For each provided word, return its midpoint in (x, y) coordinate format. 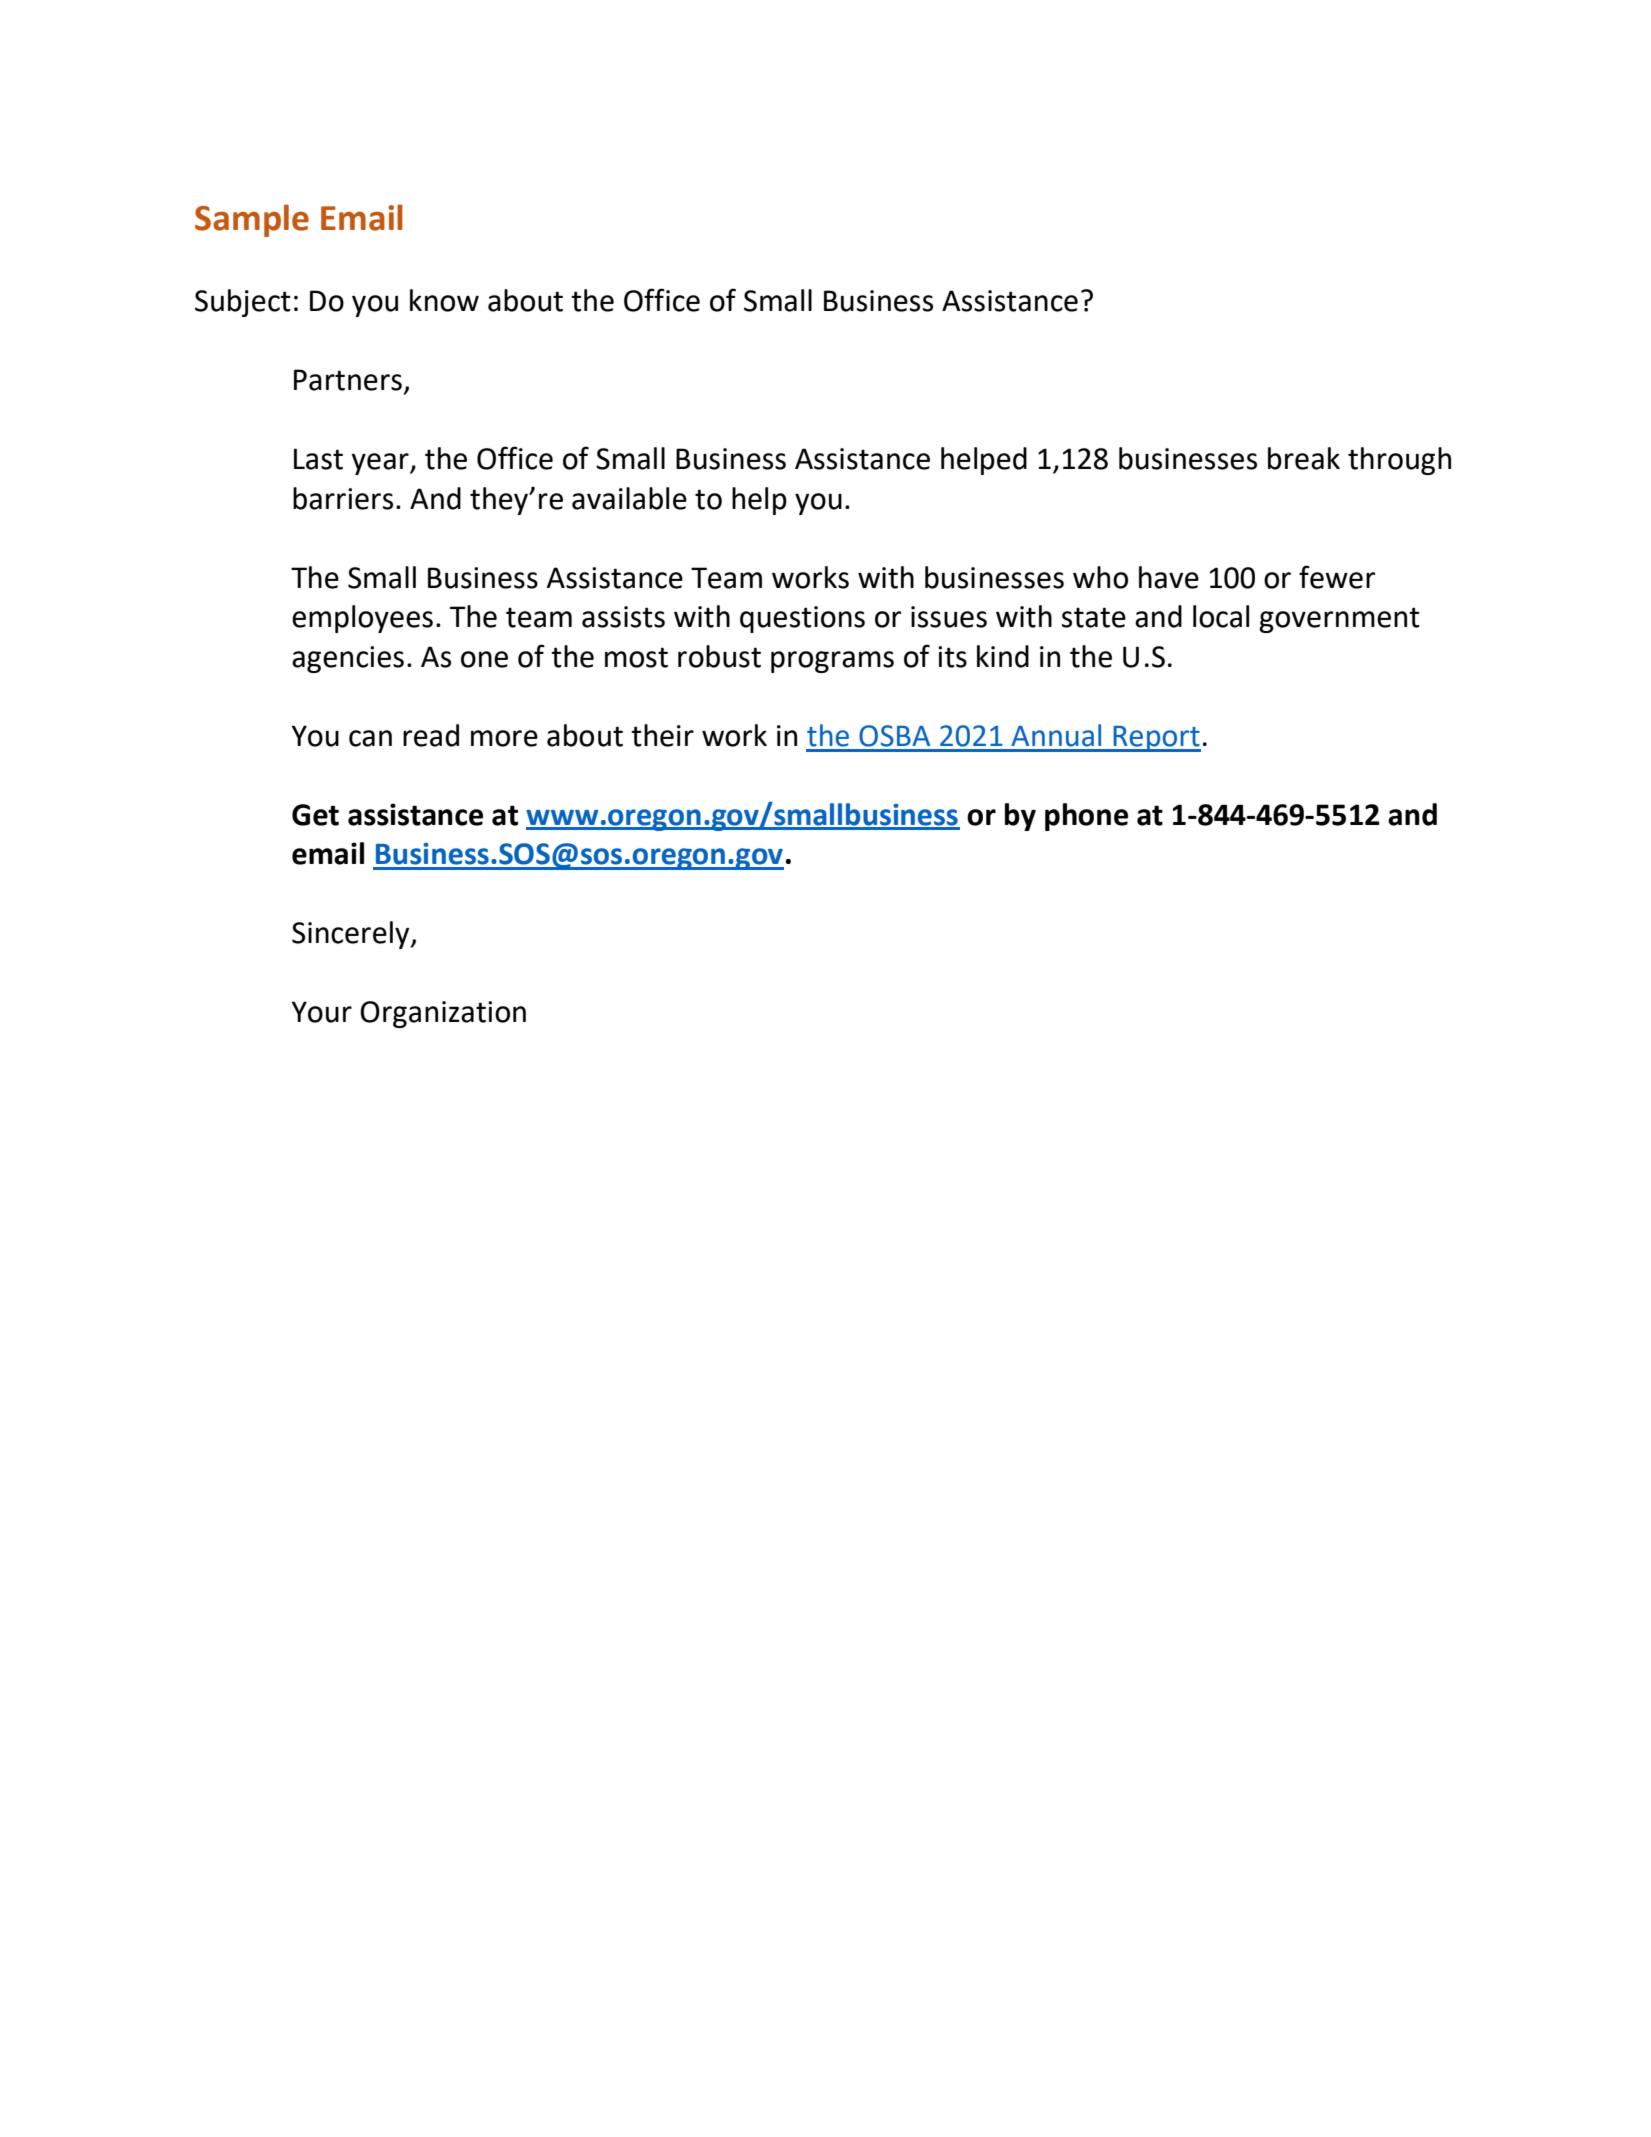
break (1304, 458)
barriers (343, 498)
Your (322, 1012)
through (1399, 461)
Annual (1056, 735)
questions (802, 619)
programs (832, 662)
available (629, 498)
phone (1086, 817)
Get (315, 815)
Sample (252, 220)
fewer (1337, 577)
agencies (348, 659)
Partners (348, 380)
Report (1156, 739)
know (444, 300)
